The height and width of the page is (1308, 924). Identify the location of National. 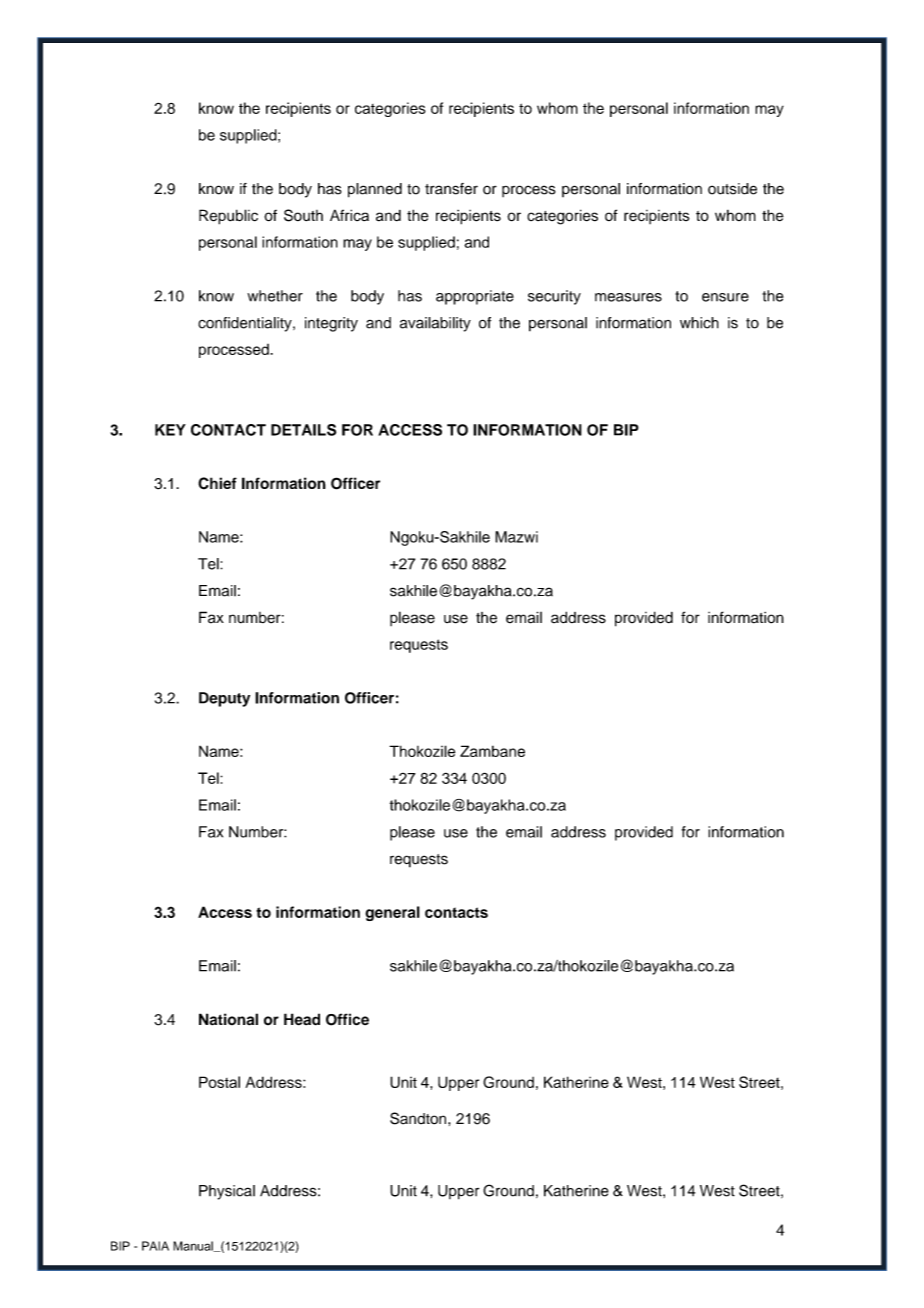
(228, 1019).
